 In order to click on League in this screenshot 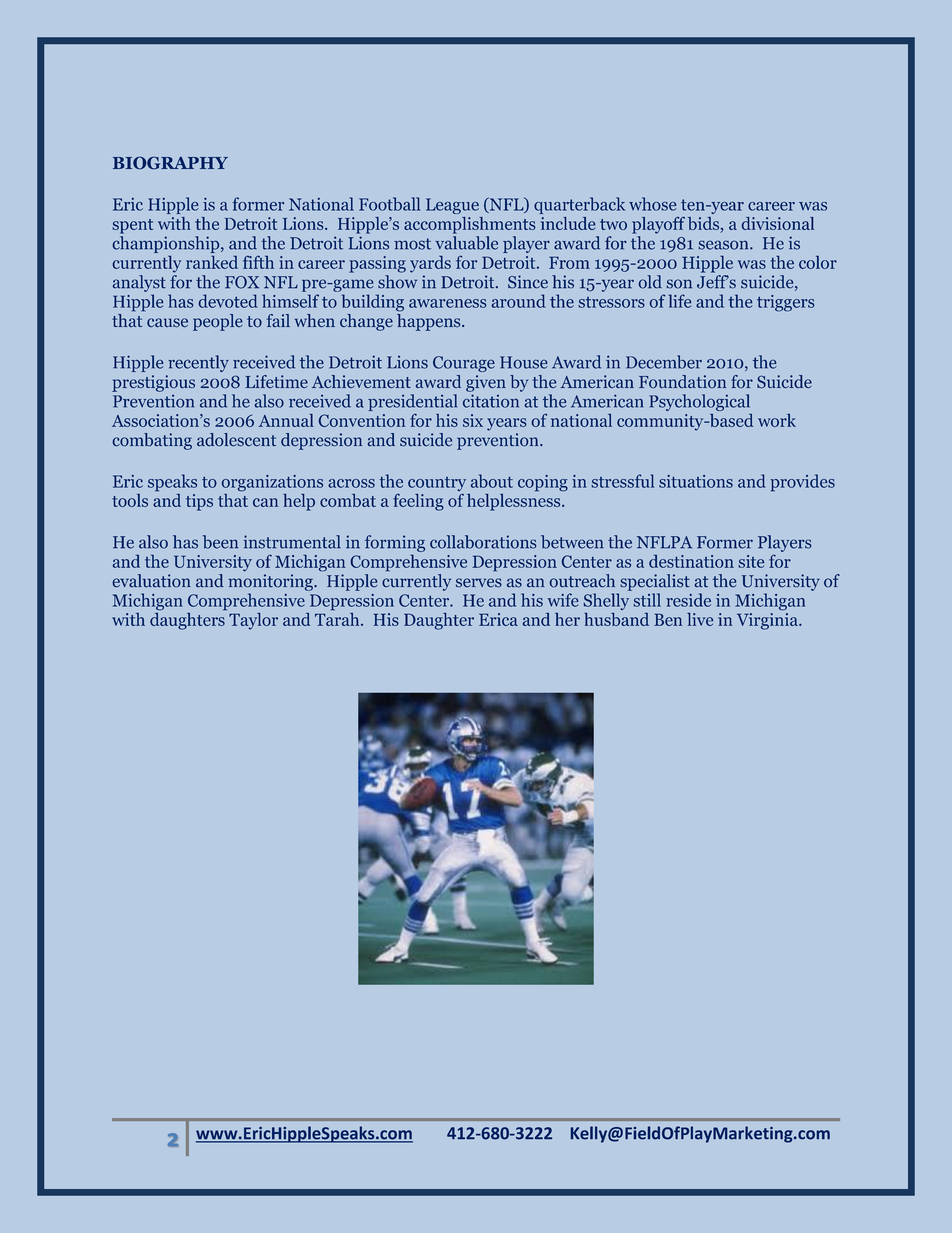, I will do `click(452, 206)`.
